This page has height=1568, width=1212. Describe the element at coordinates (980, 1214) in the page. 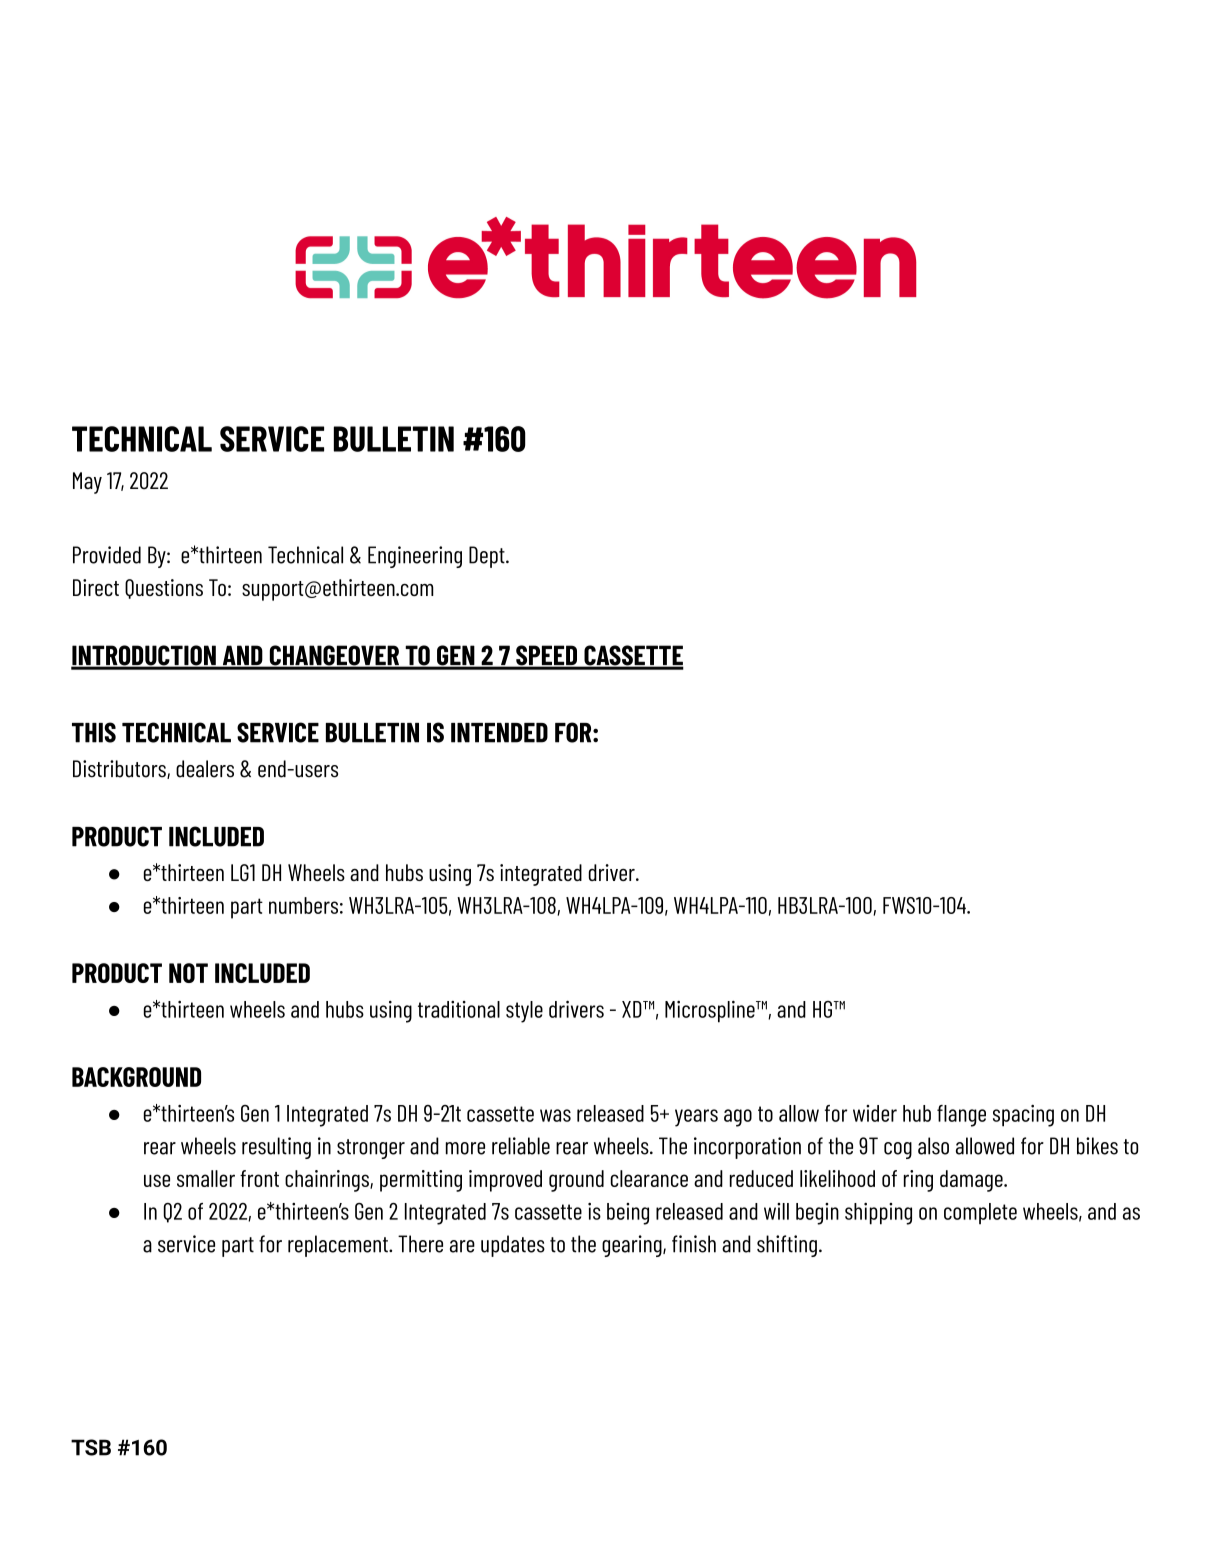

I see `complete` at that location.
